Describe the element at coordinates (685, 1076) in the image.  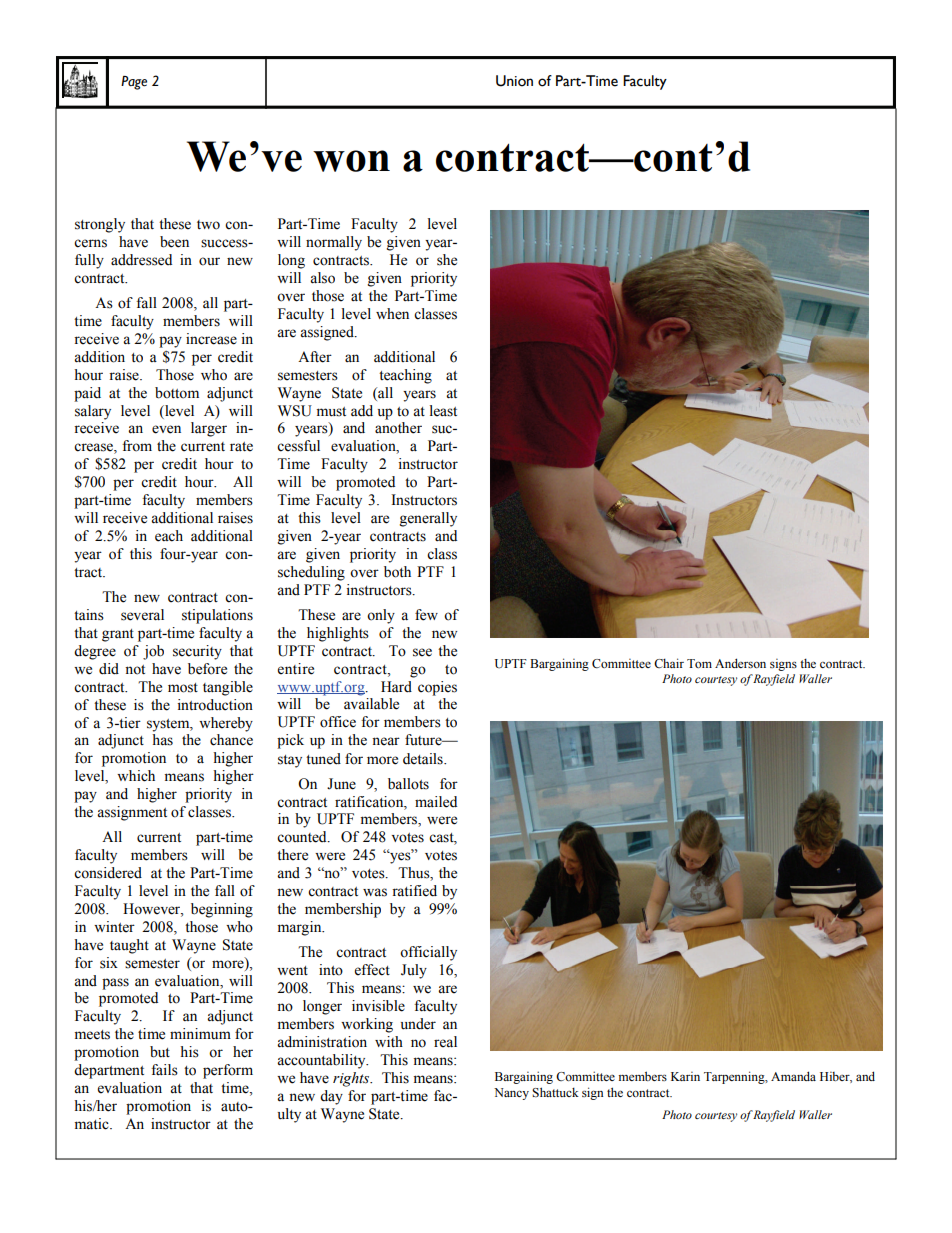
I see `Karin` at that location.
